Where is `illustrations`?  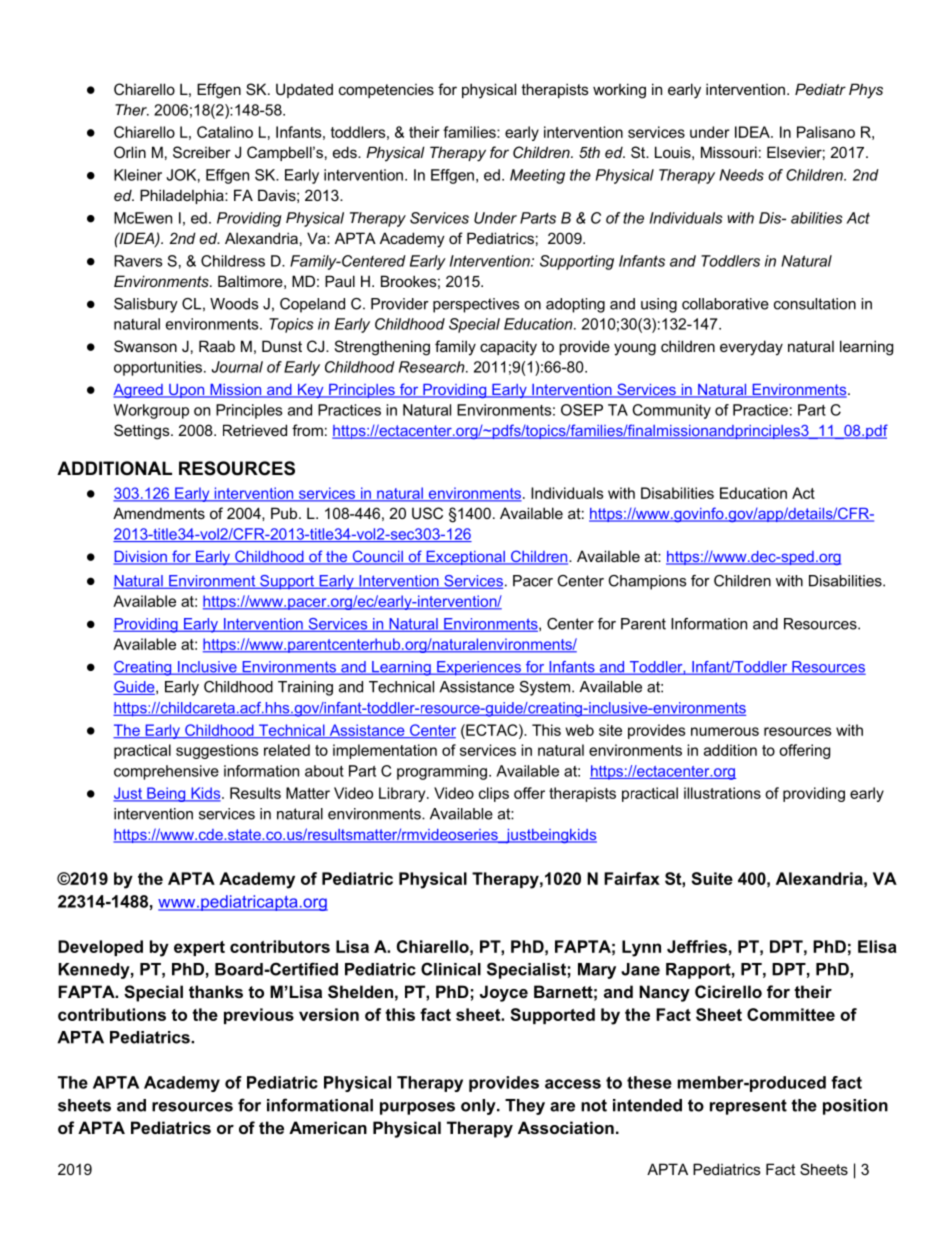
illustrations is located at coordinates (722, 793).
